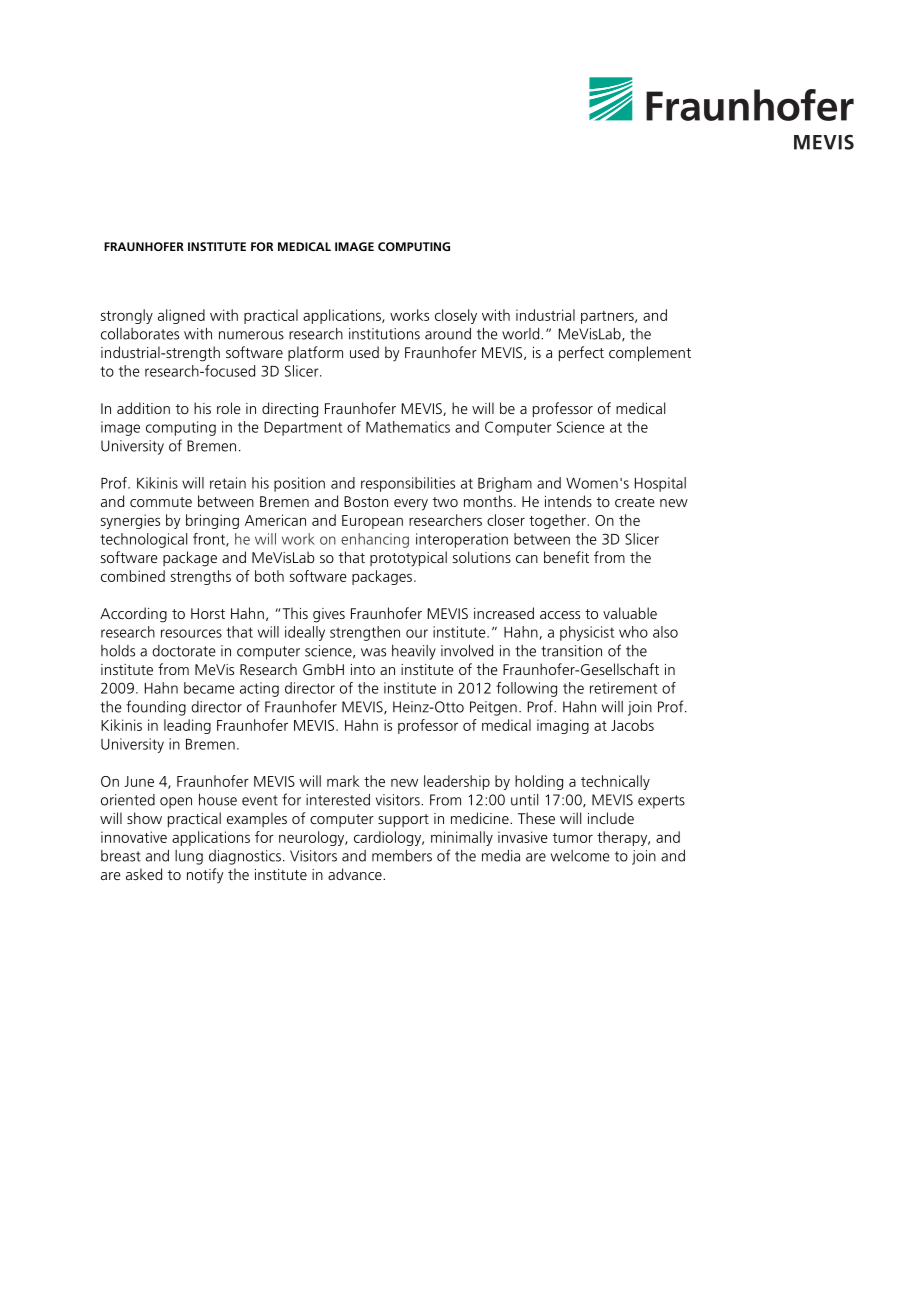 This screenshot has height=1308, width=924. What do you see at coordinates (630, 613) in the screenshot?
I see `valuable` at bounding box center [630, 613].
